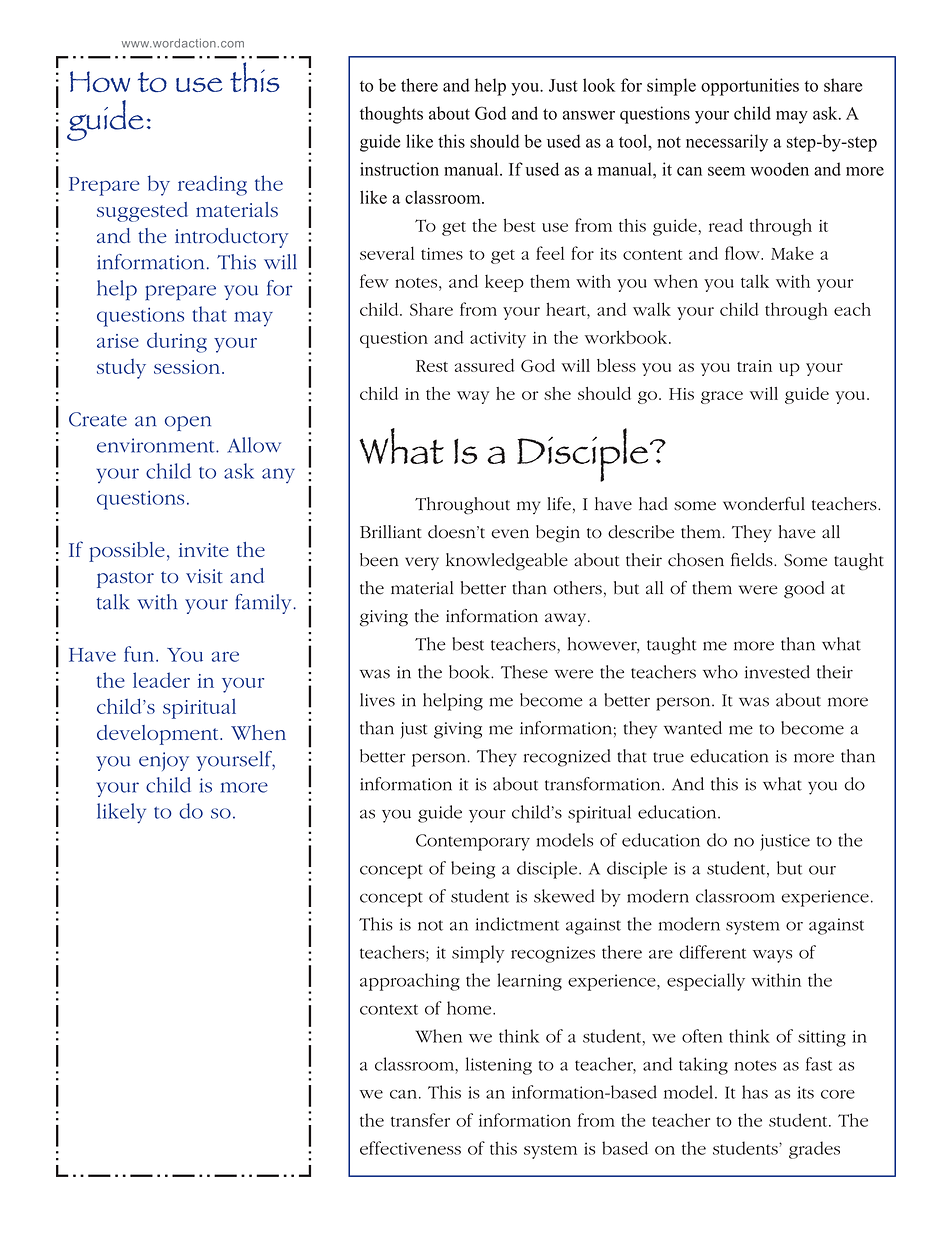 The height and width of the screenshot is (1233, 952). What do you see at coordinates (391, 115) in the screenshot?
I see `thoughts` at bounding box center [391, 115].
